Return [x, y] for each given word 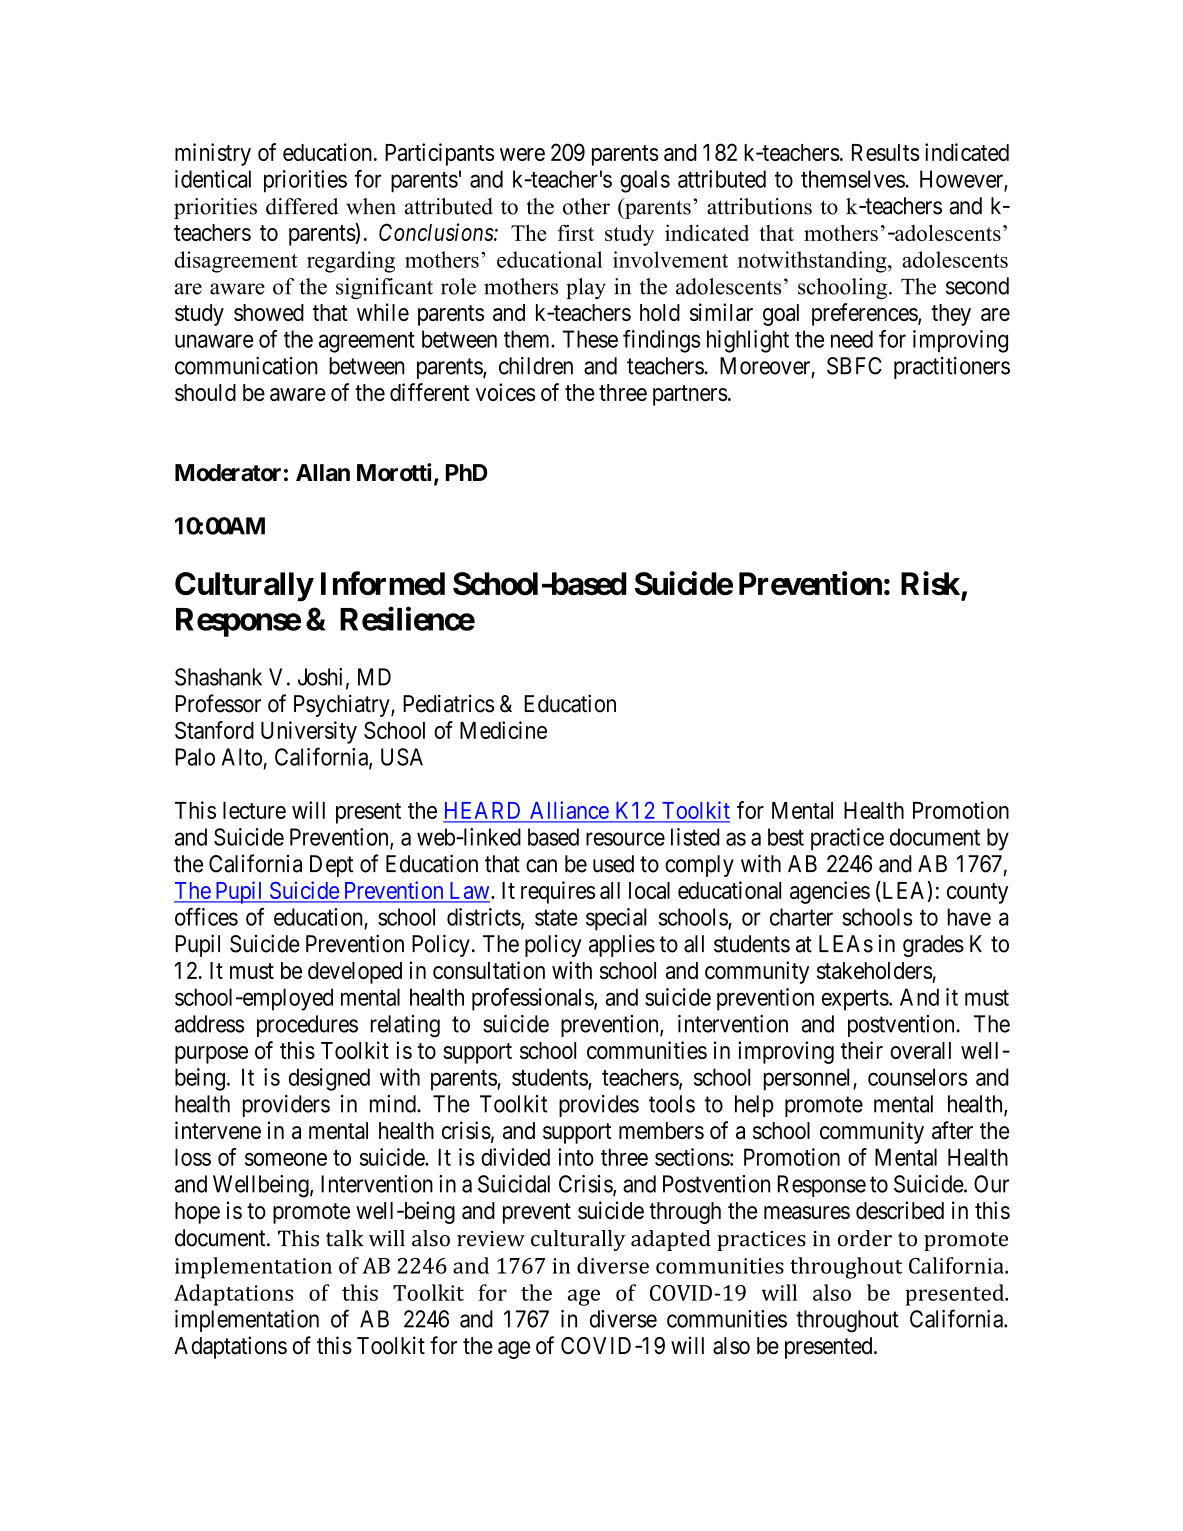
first [575, 232]
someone [286, 1159]
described [900, 1210]
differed [302, 206]
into [576, 1157]
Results [886, 152]
